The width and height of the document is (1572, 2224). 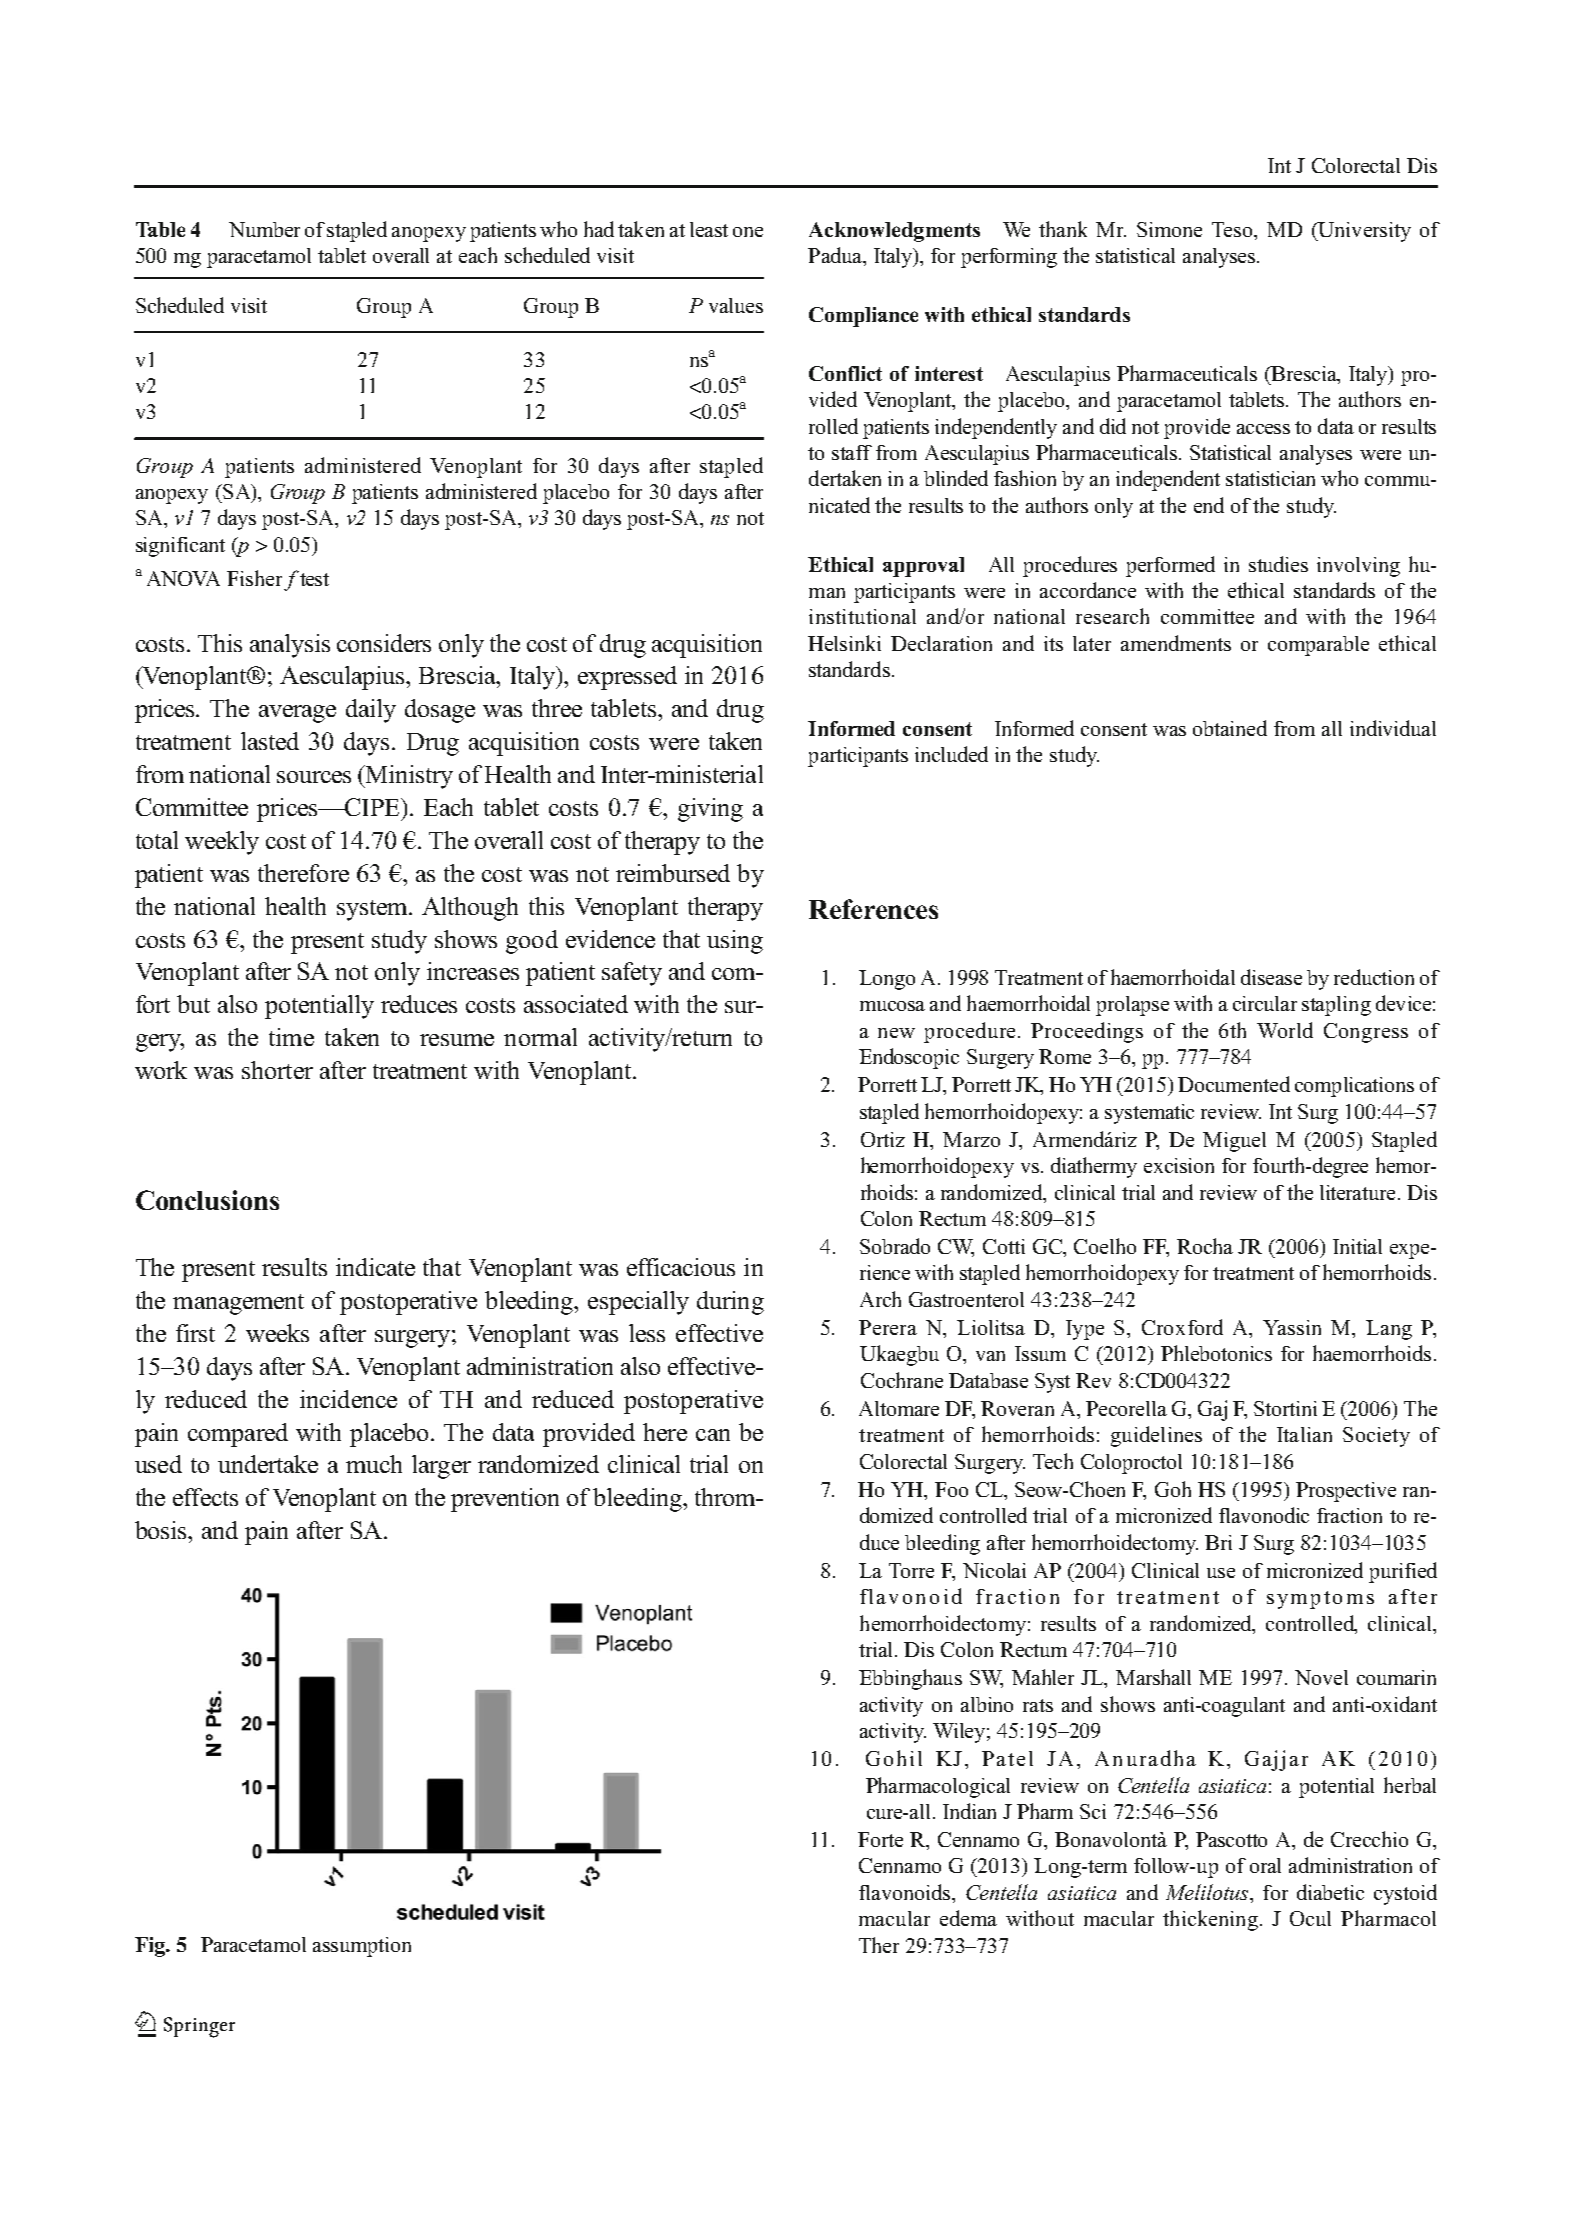 What do you see at coordinates (883, 1139) in the document?
I see `Ortiz` at bounding box center [883, 1139].
